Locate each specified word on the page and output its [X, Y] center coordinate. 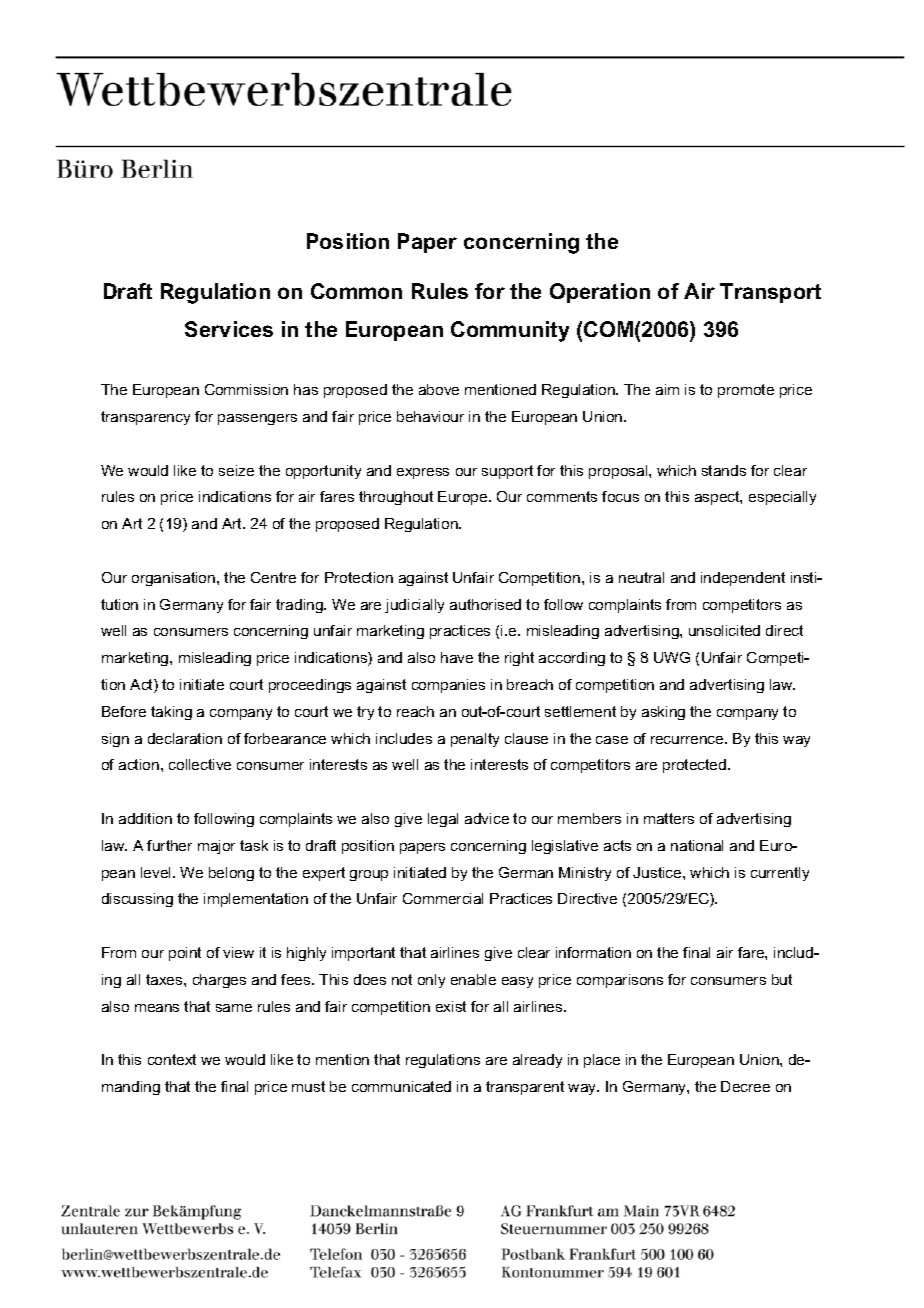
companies [448, 686]
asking [663, 713]
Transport [770, 293]
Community [510, 331]
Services [229, 329]
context [172, 1059]
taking [171, 713]
